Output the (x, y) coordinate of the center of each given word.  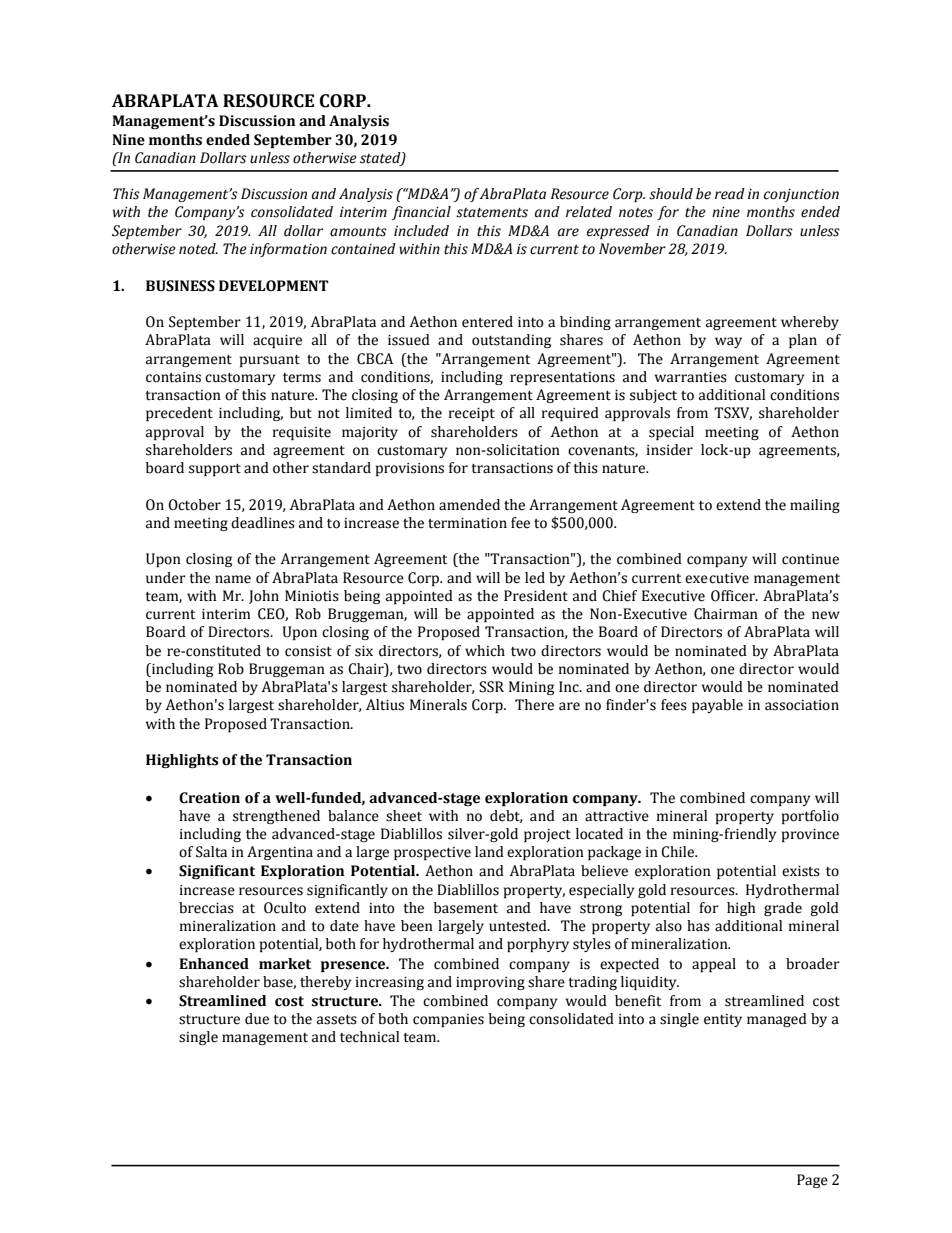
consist (308, 651)
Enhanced (214, 964)
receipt (472, 414)
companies (448, 1020)
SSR (491, 687)
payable (717, 706)
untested (519, 926)
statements (492, 213)
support (215, 470)
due (257, 1019)
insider (670, 450)
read (730, 194)
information (288, 250)
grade (783, 909)
